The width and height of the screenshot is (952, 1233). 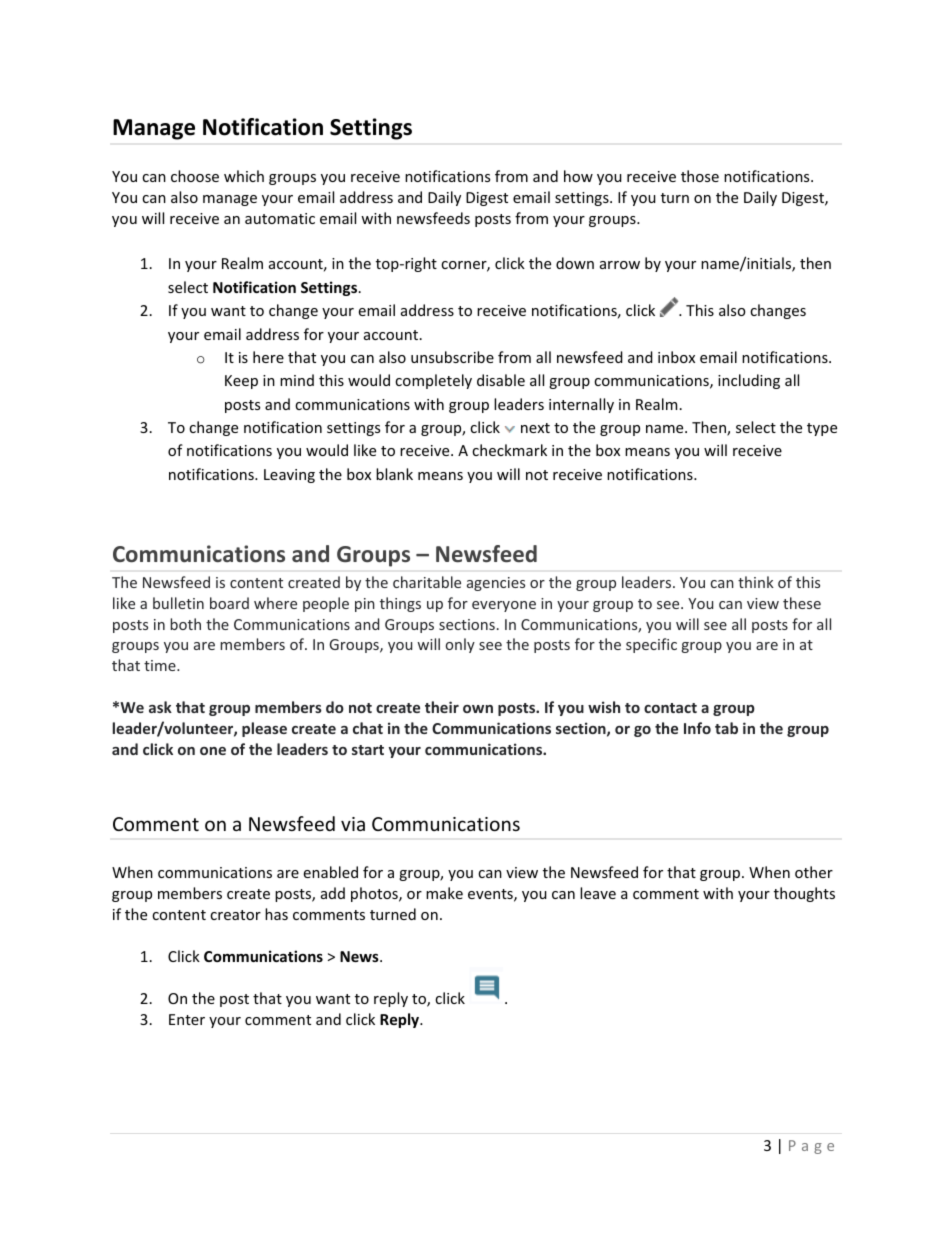 I want to click on those, so click(x=700, y=176).
